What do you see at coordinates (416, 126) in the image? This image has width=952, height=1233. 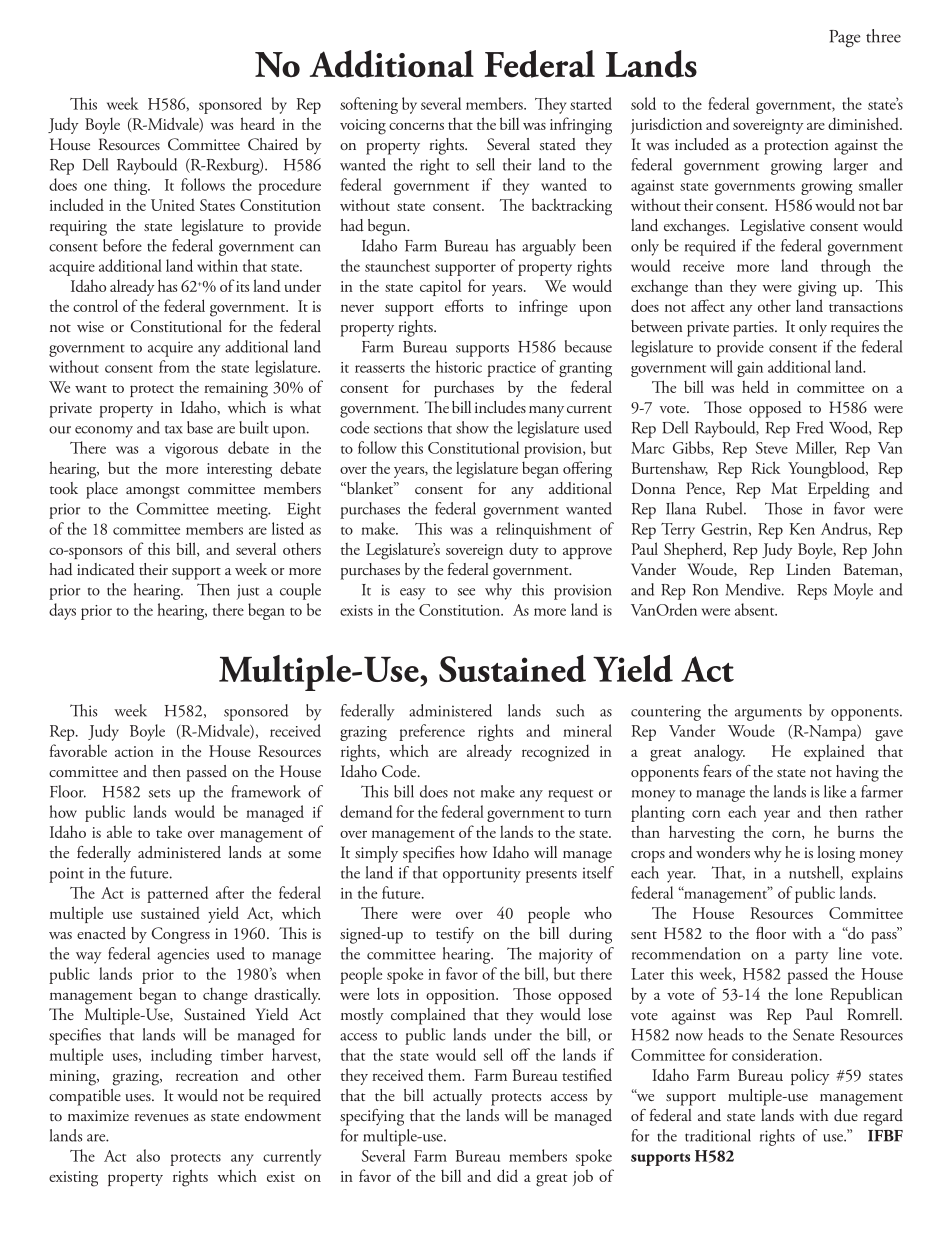 I see `concerns` at bounding box center [416, 126].
